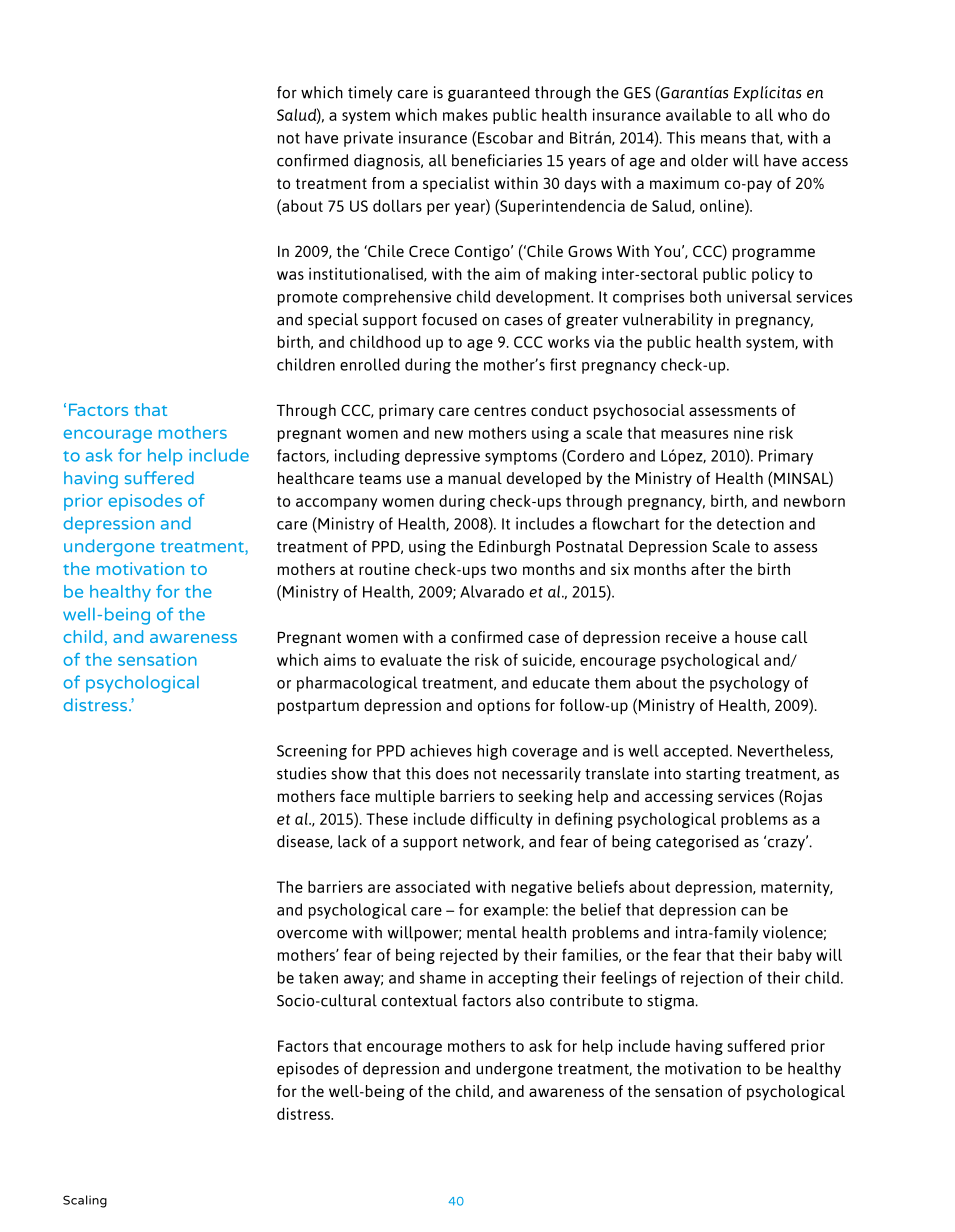  Describe the element at coordinates (697, 843) in the document. I see `categorised` at that location.
